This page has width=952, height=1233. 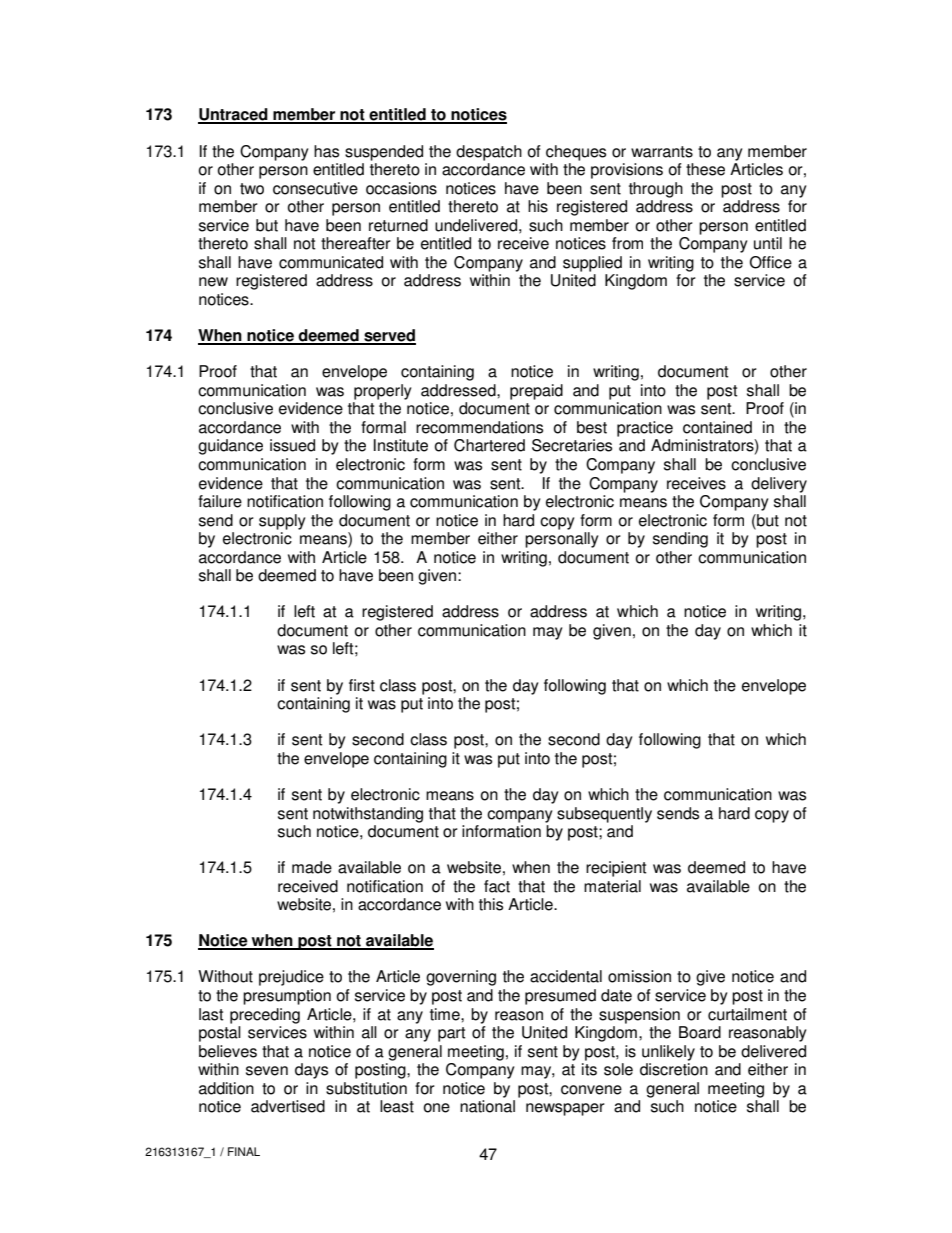 I want to click on despatch, so click(x=489, y=153).
